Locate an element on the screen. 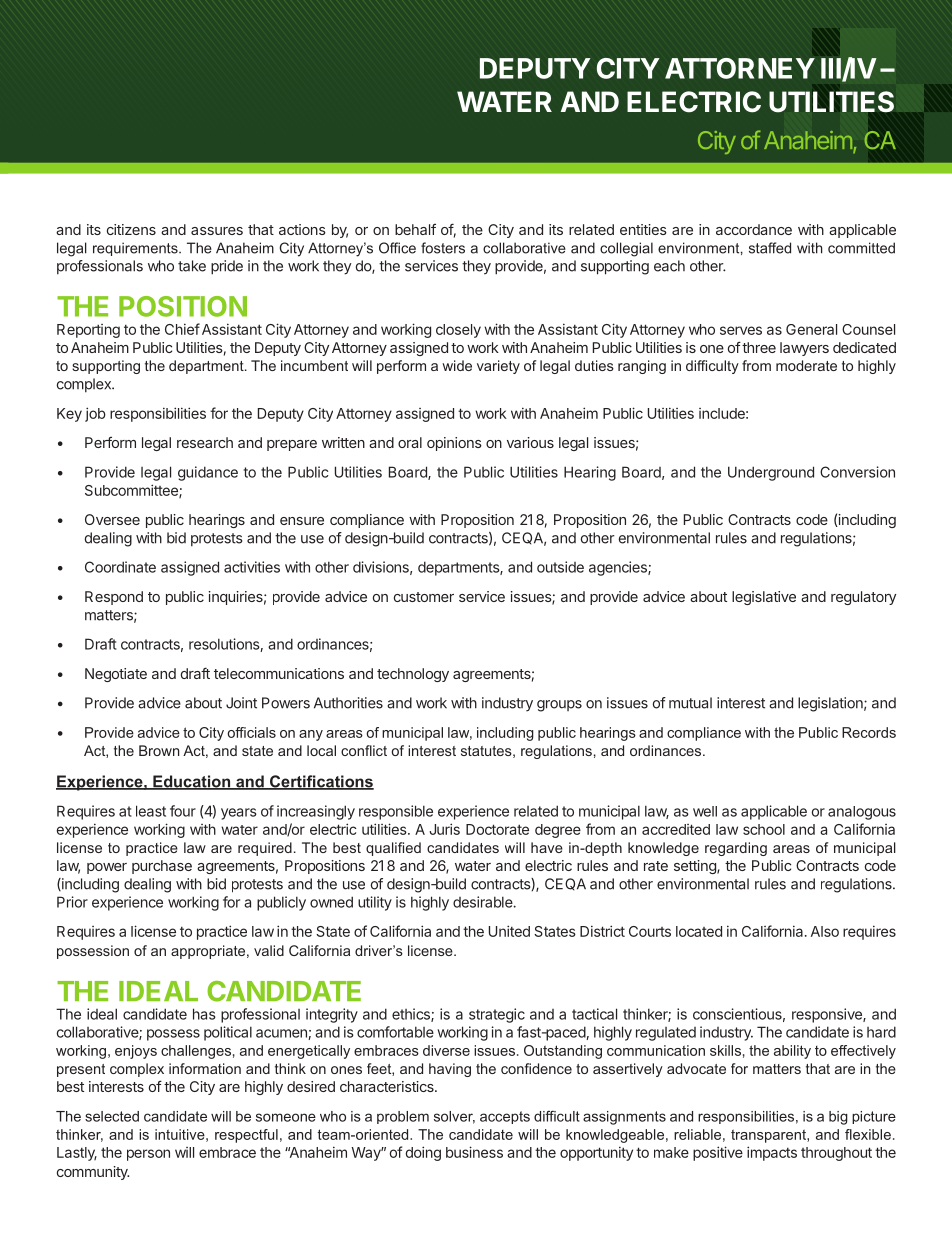  person is located at coordinates (148, 1155).
